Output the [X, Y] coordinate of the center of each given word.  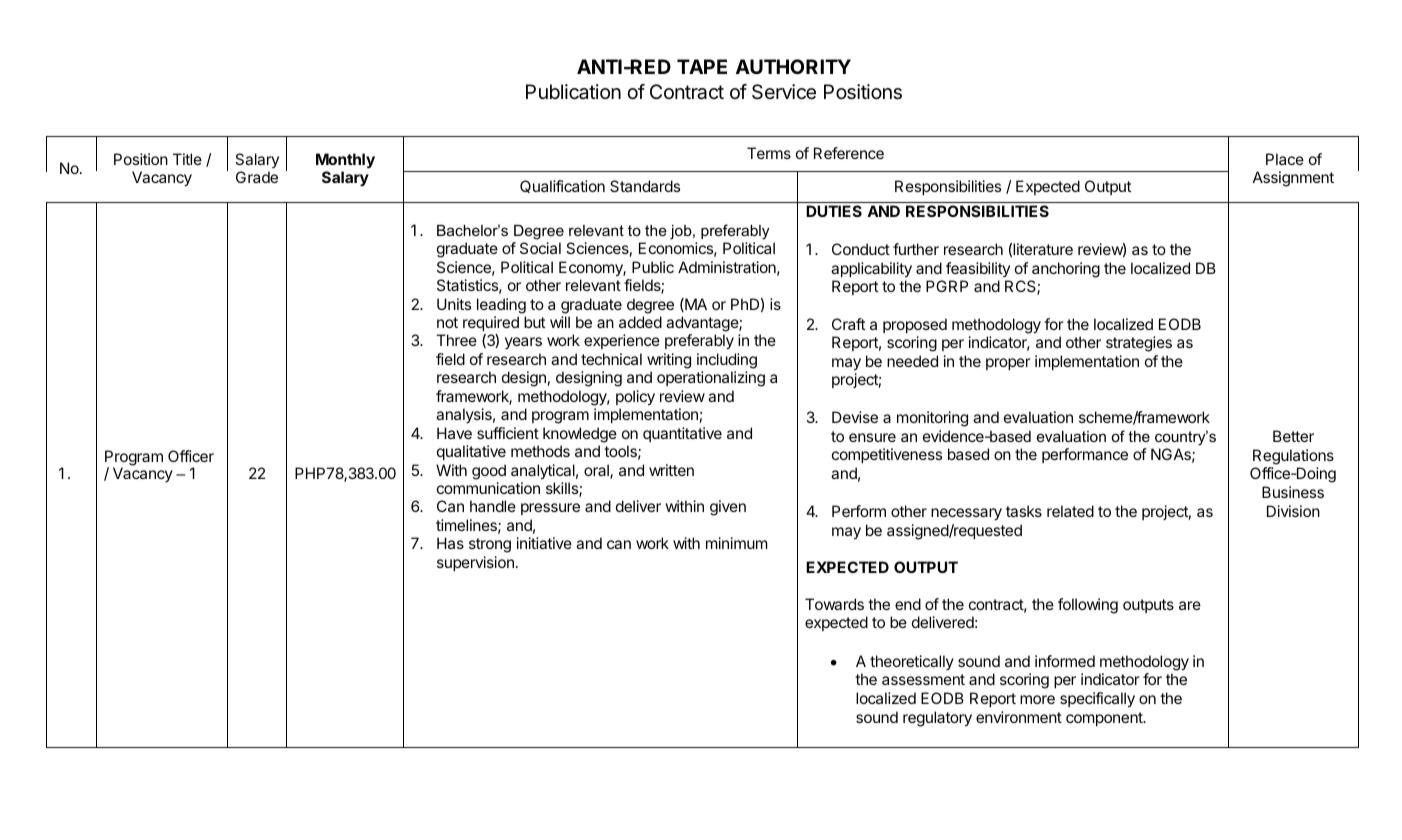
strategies [1139, 344]
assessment [923, 679]
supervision [475, 563]
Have [454, 433]
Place [1285, 159]
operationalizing [711, 379]
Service [784, 92]
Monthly [345, 161]
